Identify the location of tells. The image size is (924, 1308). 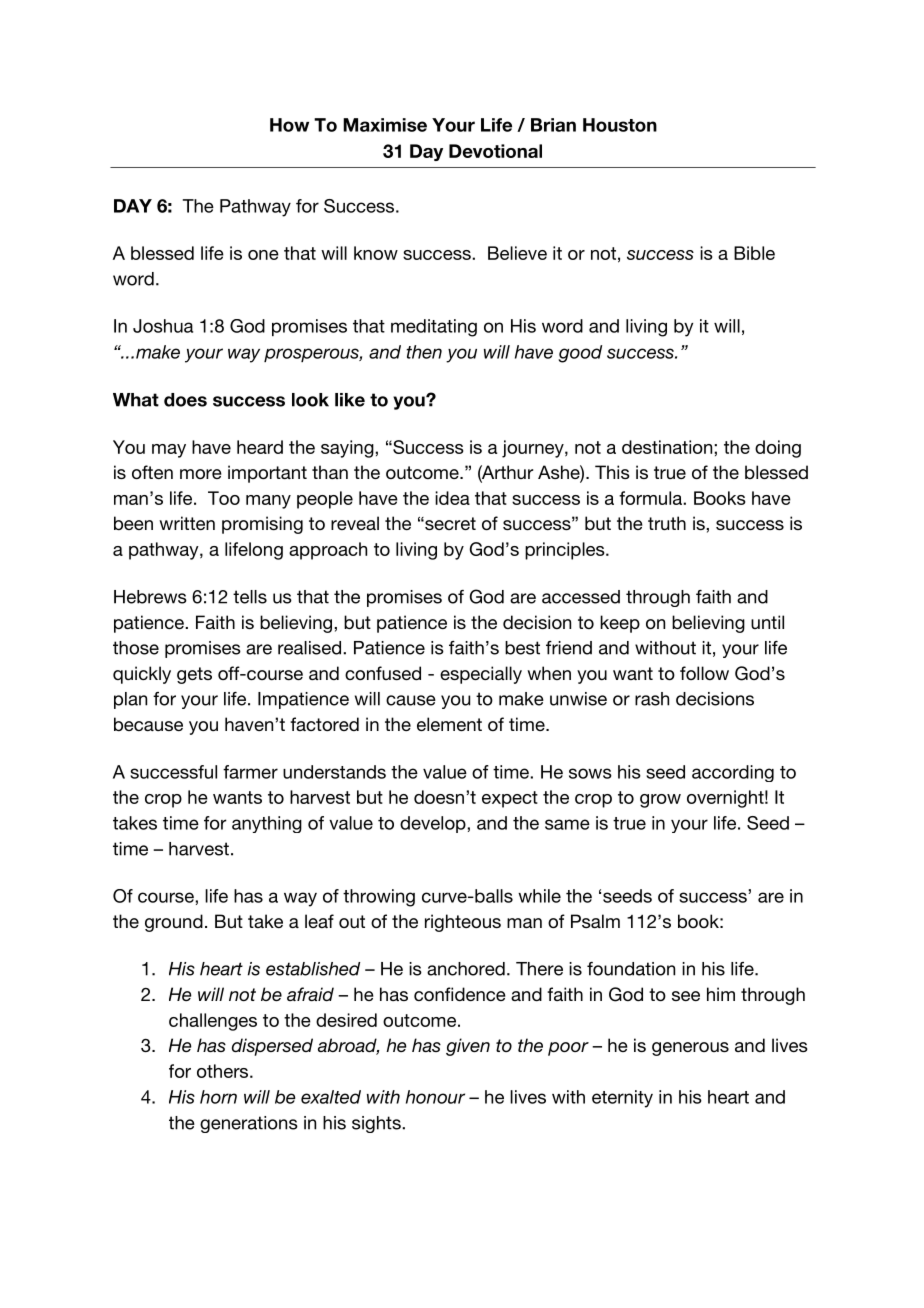
(250, 597).
